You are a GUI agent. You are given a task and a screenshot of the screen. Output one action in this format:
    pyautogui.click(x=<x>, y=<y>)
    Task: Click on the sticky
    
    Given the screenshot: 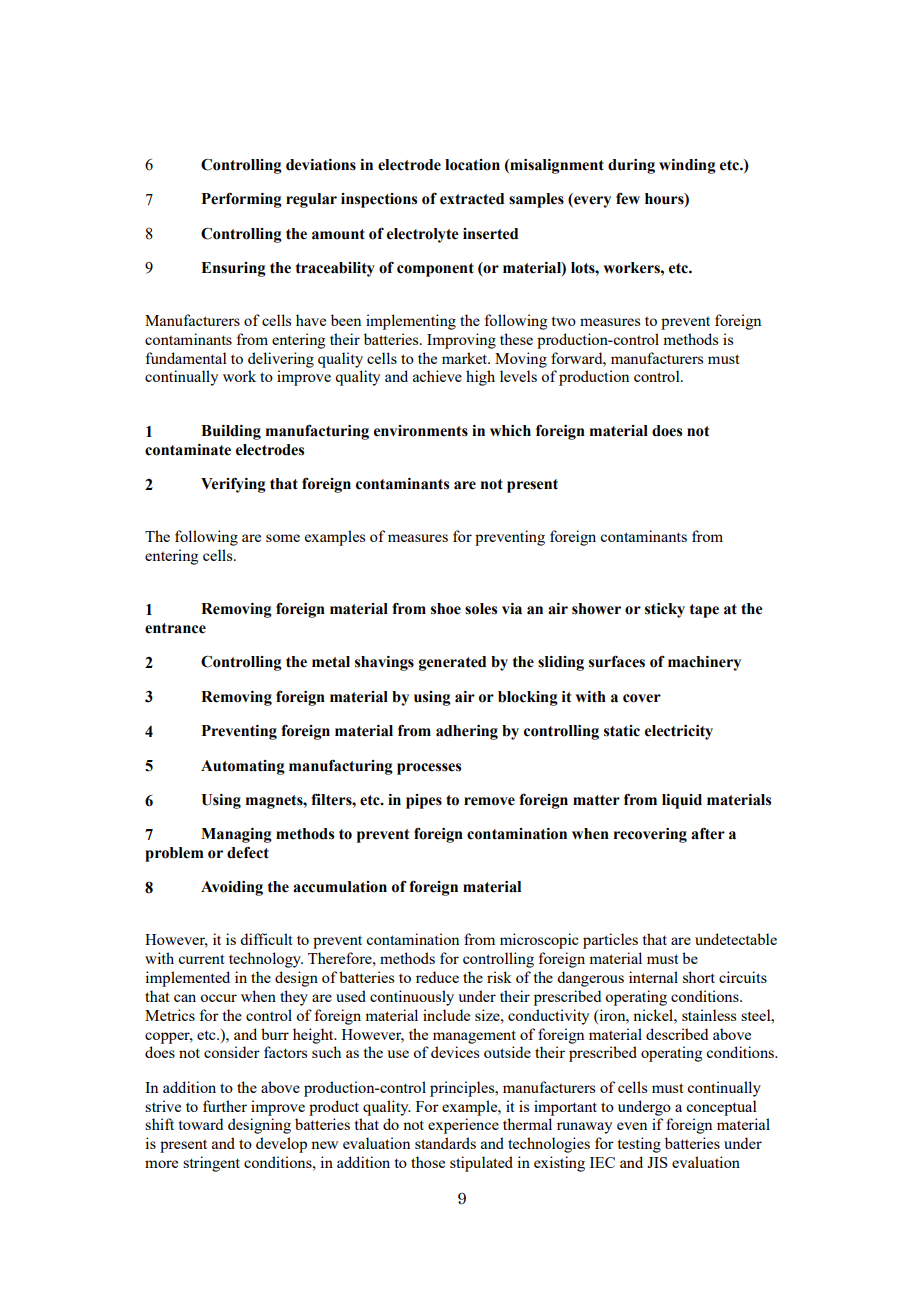 What is the action you would take?
    pyautogui.click(x=665, y=610)
